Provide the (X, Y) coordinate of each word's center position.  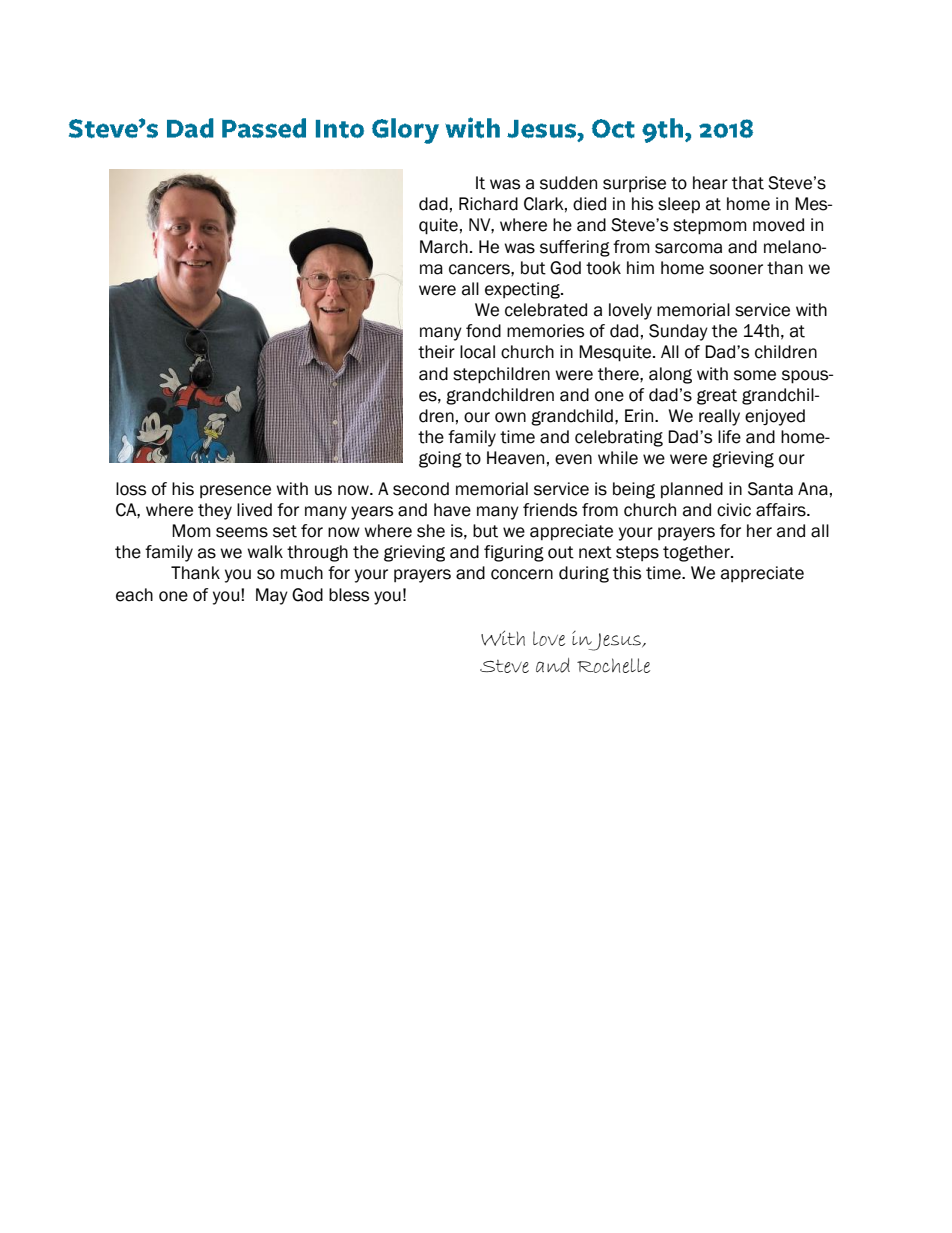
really (719, 417)
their (436, 352)
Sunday (678, 332)
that (748, 183)
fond (483, 331)
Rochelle (613, 665)
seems (242, 532)
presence (235, 491)
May (272, 596)
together (697, 553)
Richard (488, 204)
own (510, 417)
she (431, 531)
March (444, 247)
